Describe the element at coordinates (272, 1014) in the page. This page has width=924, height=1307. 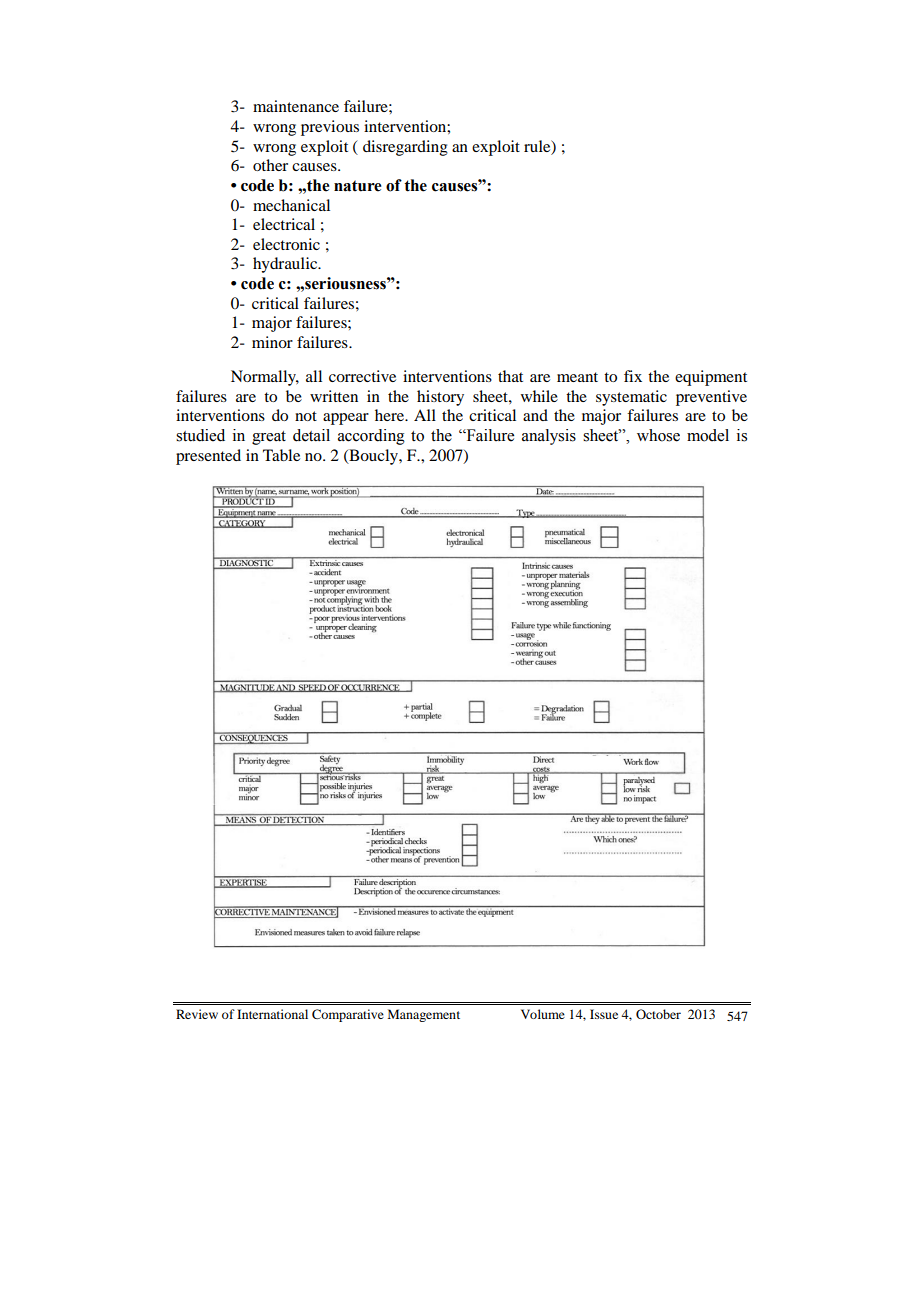
I see `International` at that location.
